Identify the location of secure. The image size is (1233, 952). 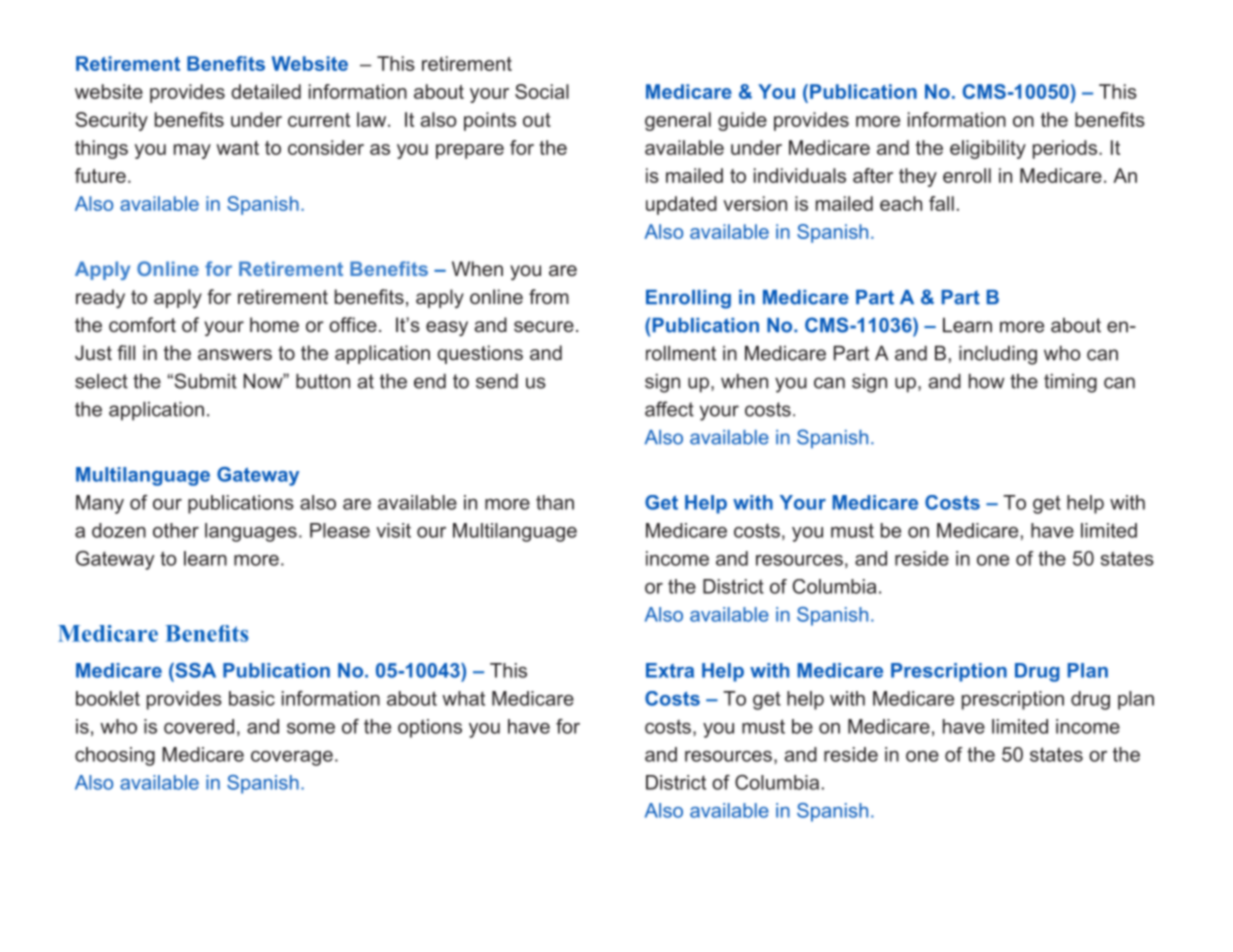
(544, 326).
